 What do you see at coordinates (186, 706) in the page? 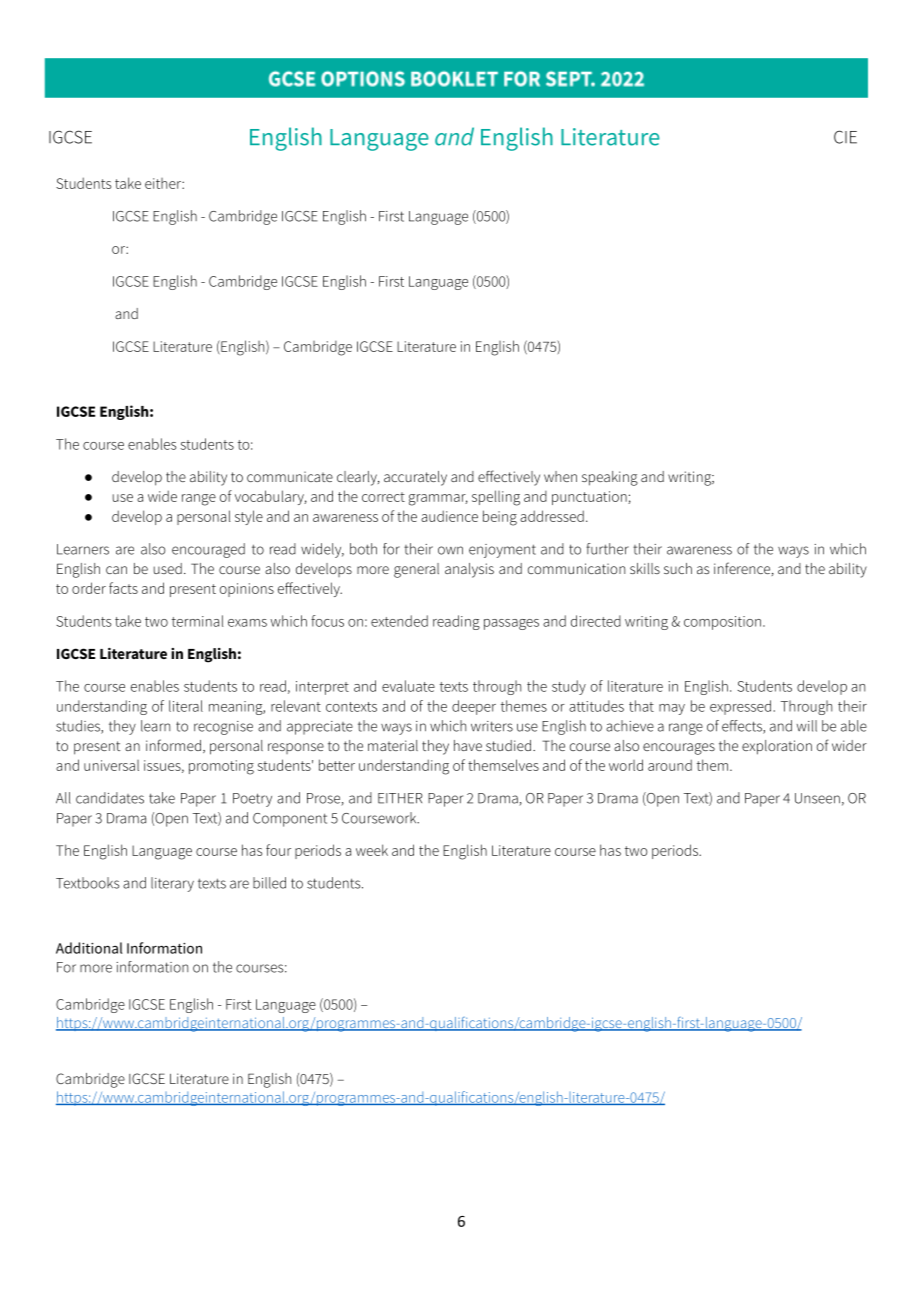
I see `literal` at bounding box center [186, 706].
